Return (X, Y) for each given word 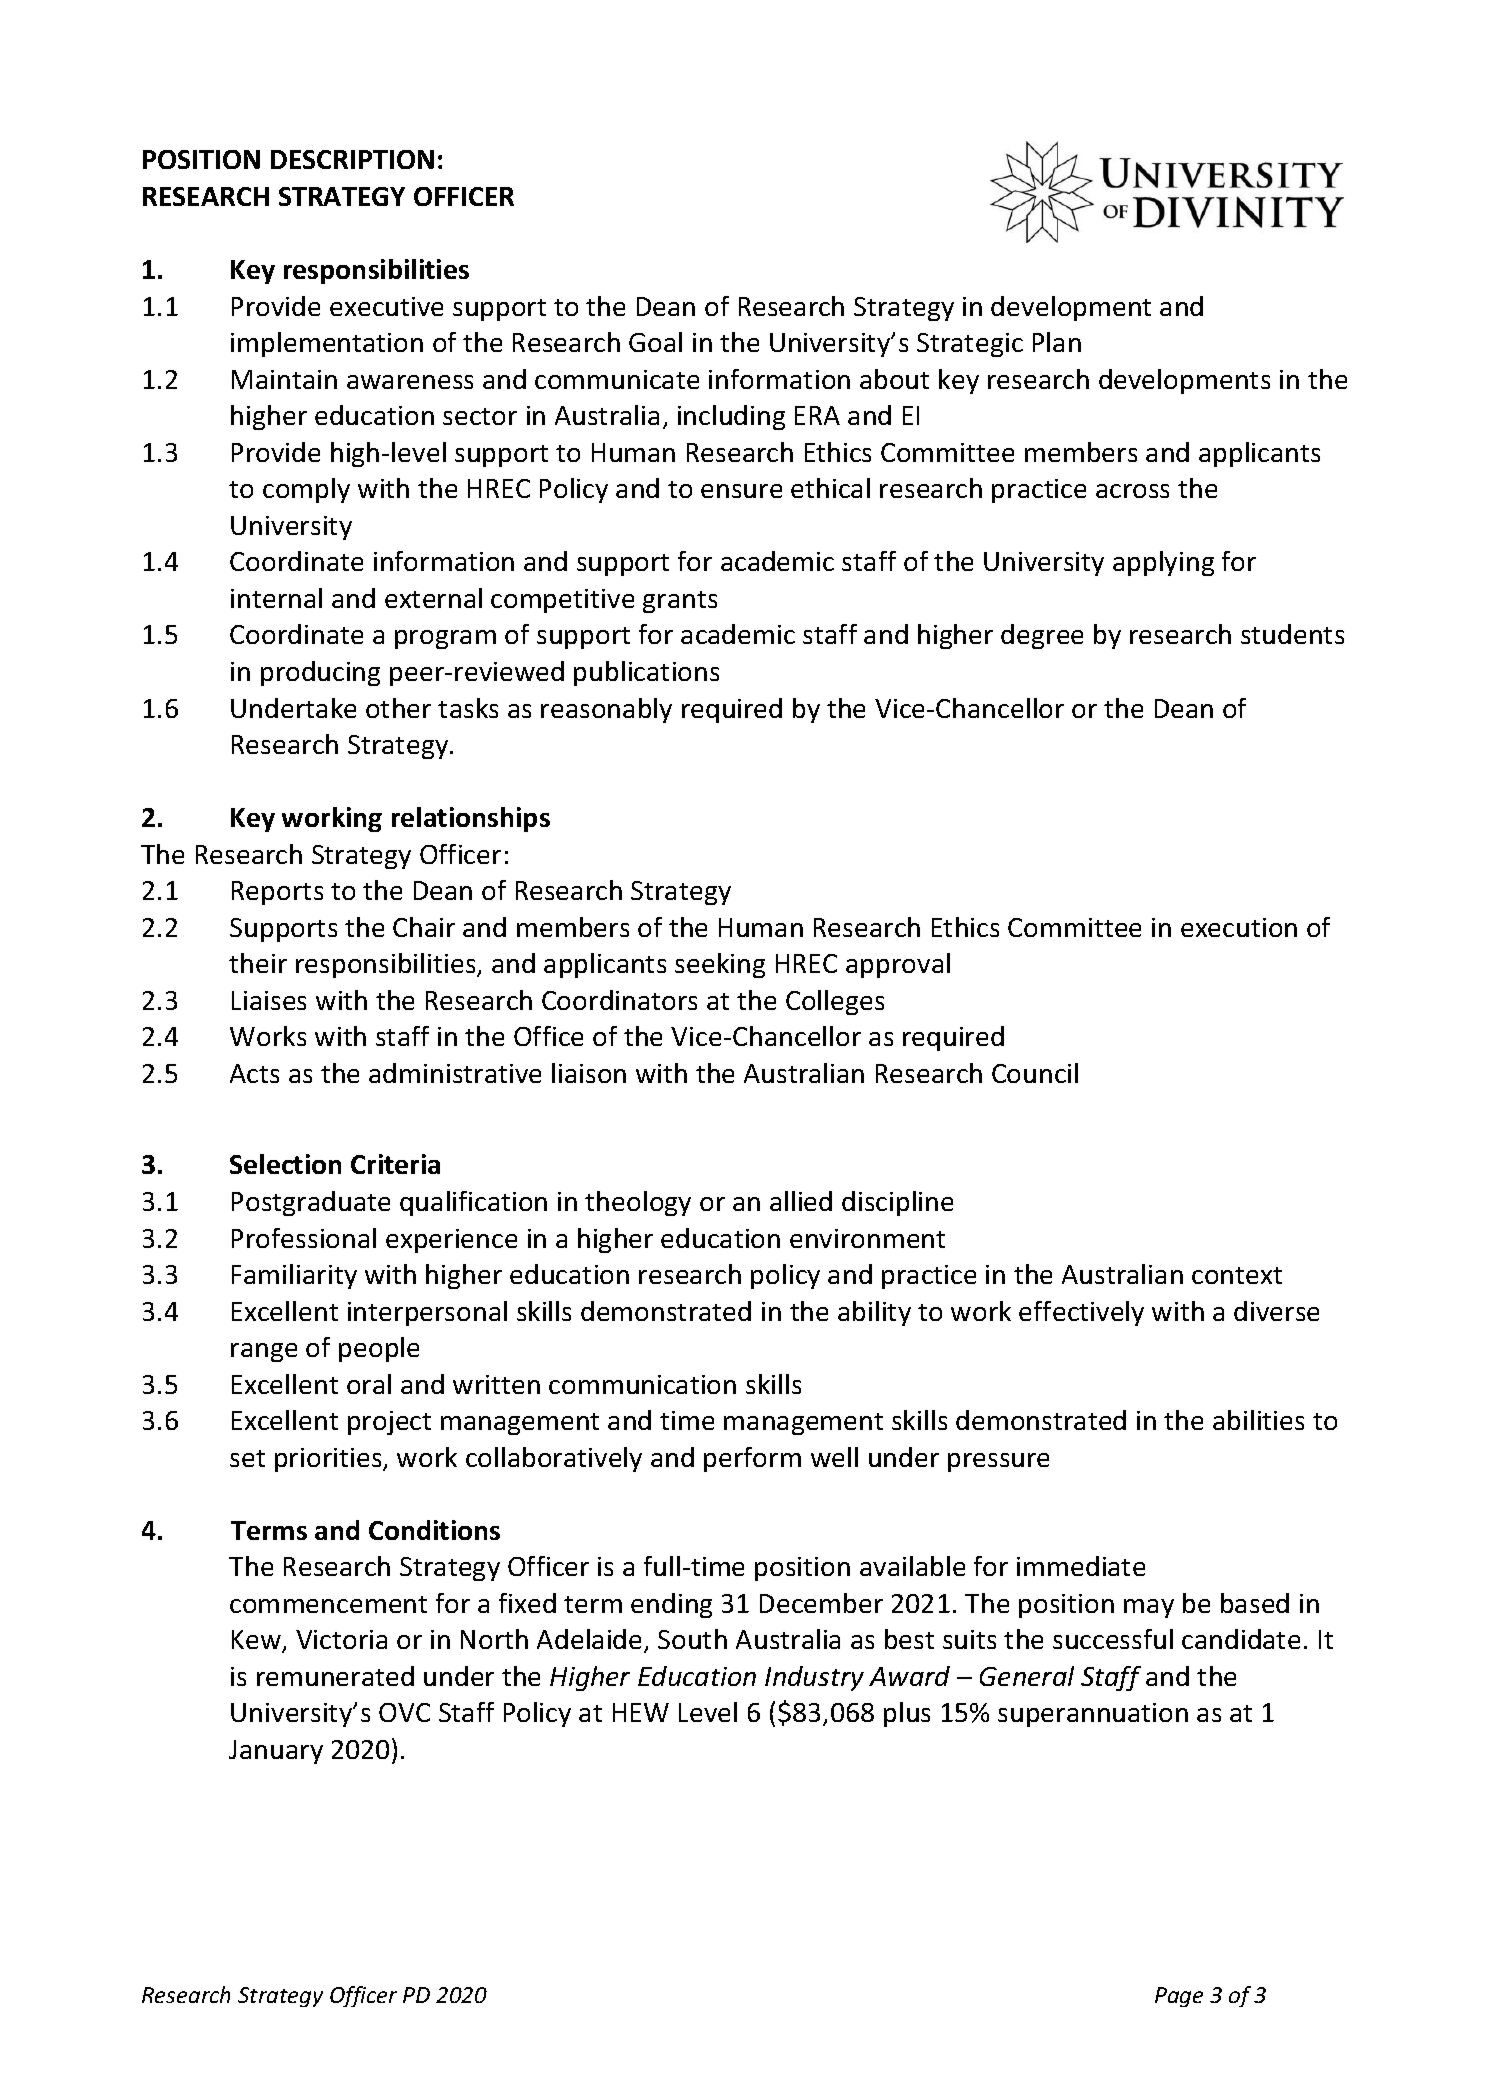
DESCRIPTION (352, 159)
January (276, 1752)
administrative (455, 1073)
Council (1035, 1073)
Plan (1057, 342)
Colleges (835, 1002)
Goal (655, 342)
